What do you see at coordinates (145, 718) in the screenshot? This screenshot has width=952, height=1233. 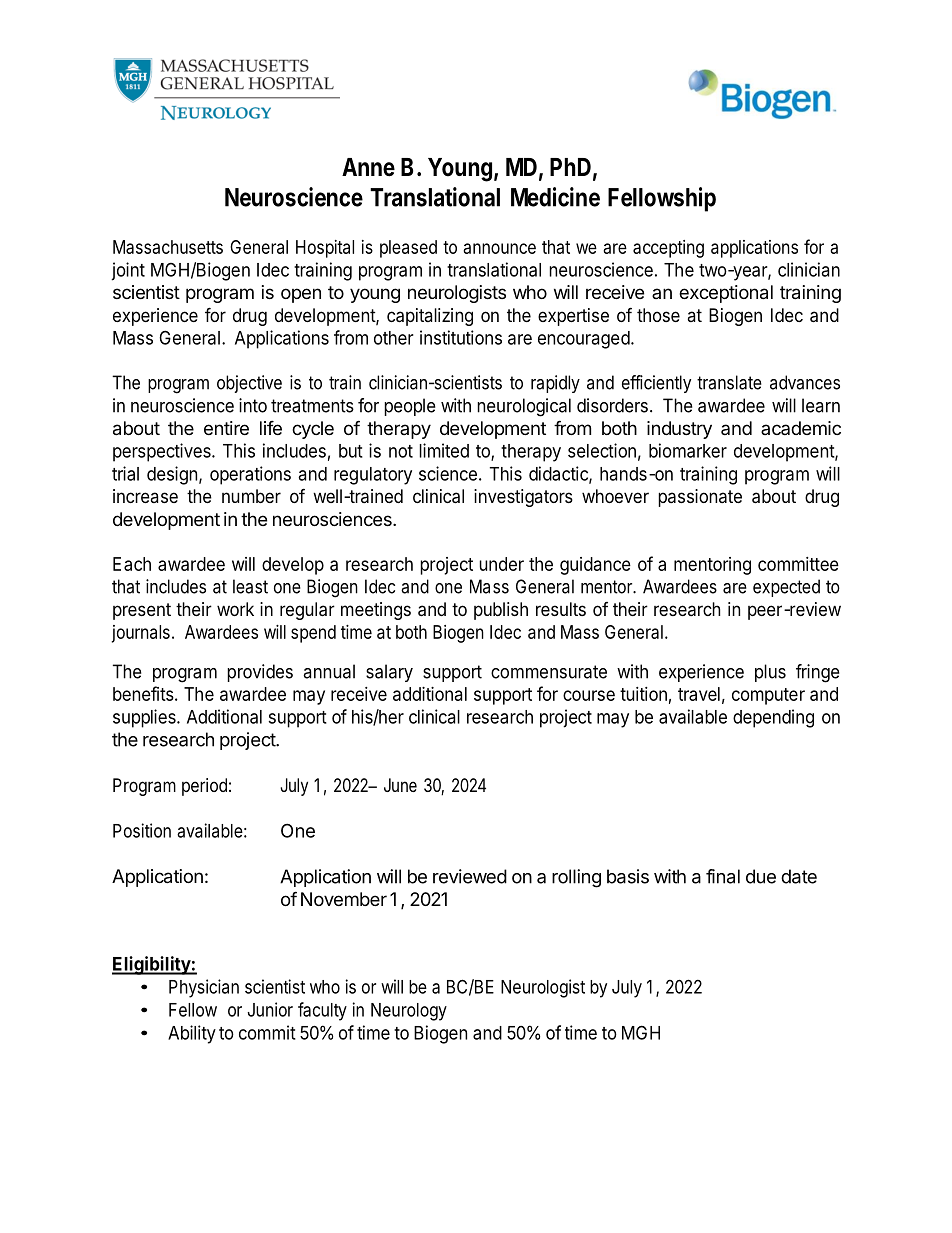 I see `supplies` at bounding box center [145, 718].
